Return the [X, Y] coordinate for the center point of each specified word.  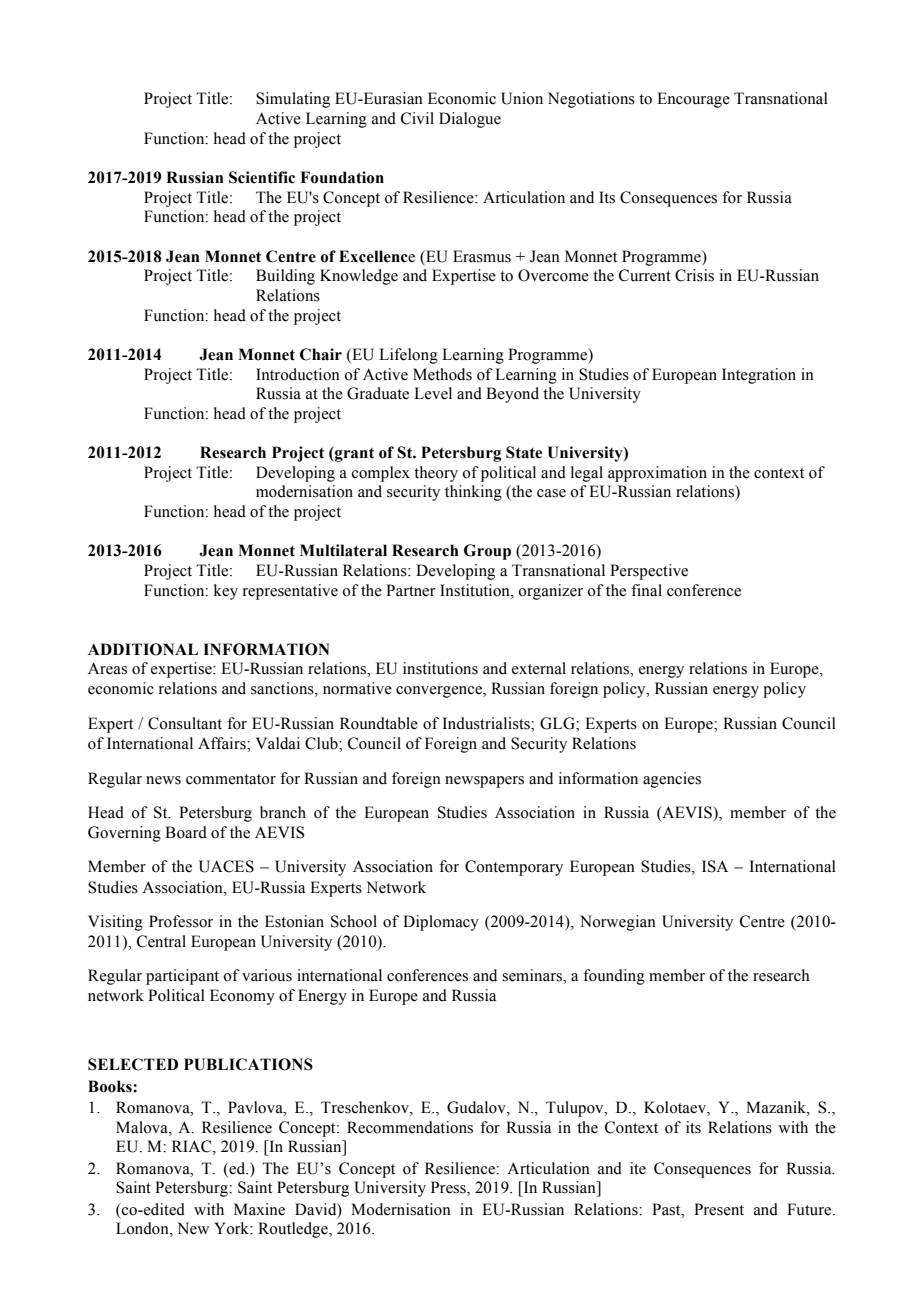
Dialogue [470, 120]
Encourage [693, 100]
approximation [657, 474]
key [226, 592]
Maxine [259, 1209]
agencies [672, 780]
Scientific [262, 177]
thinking [473, 493]
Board [186, 832]
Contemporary [514, 868]
